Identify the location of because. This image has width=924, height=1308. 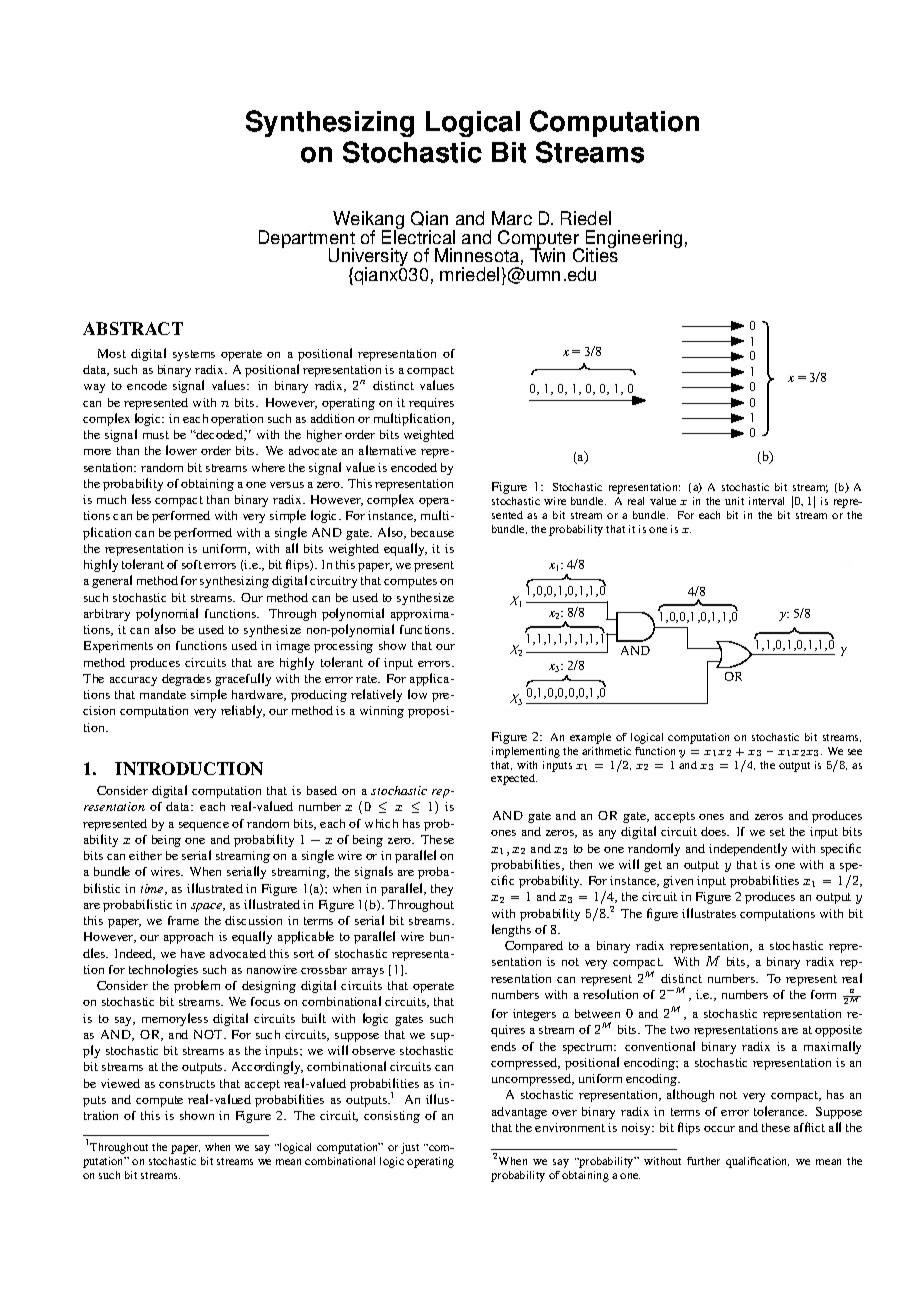
(432, 532).
